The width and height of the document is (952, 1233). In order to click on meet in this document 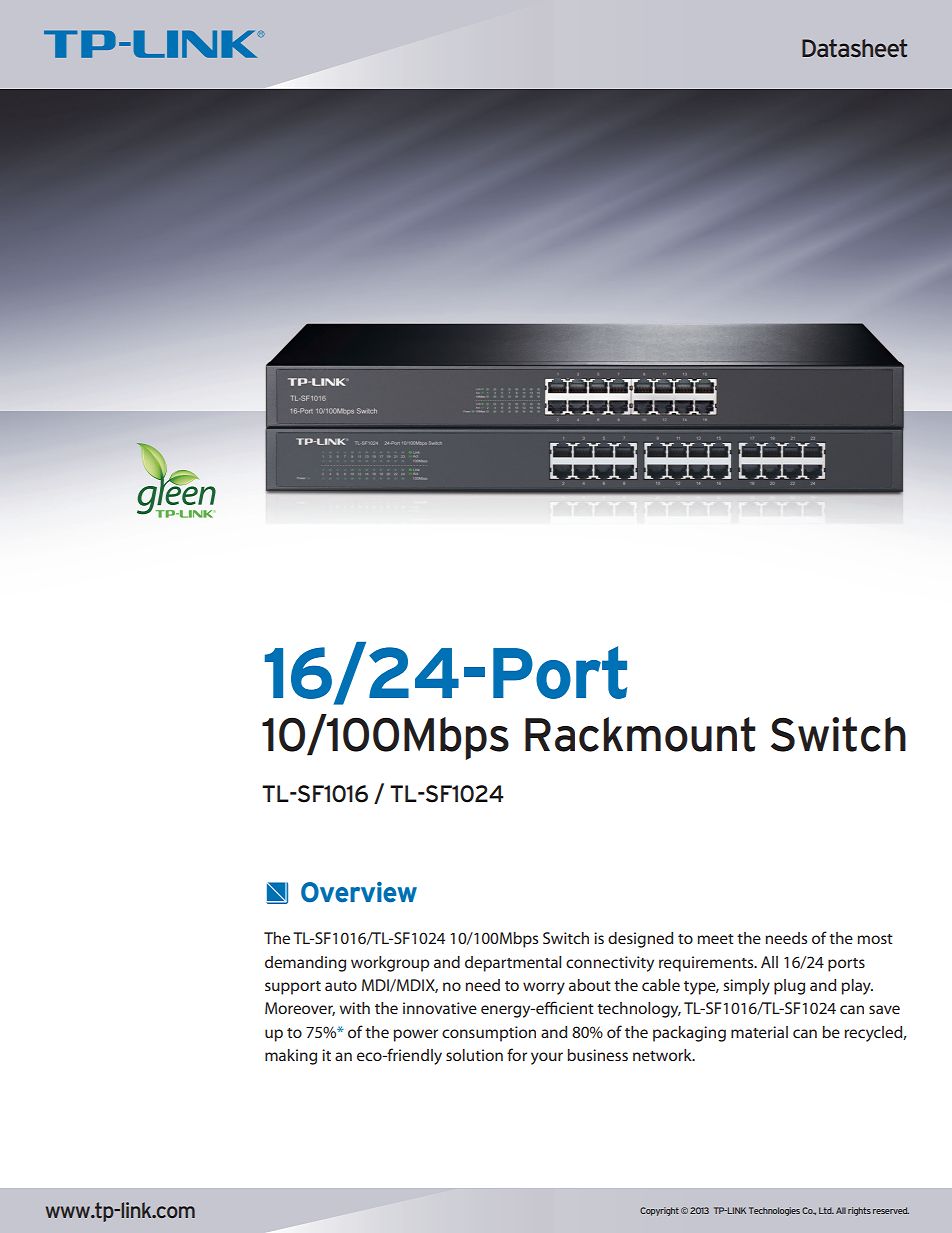, I will do `click(715, 939)`.
